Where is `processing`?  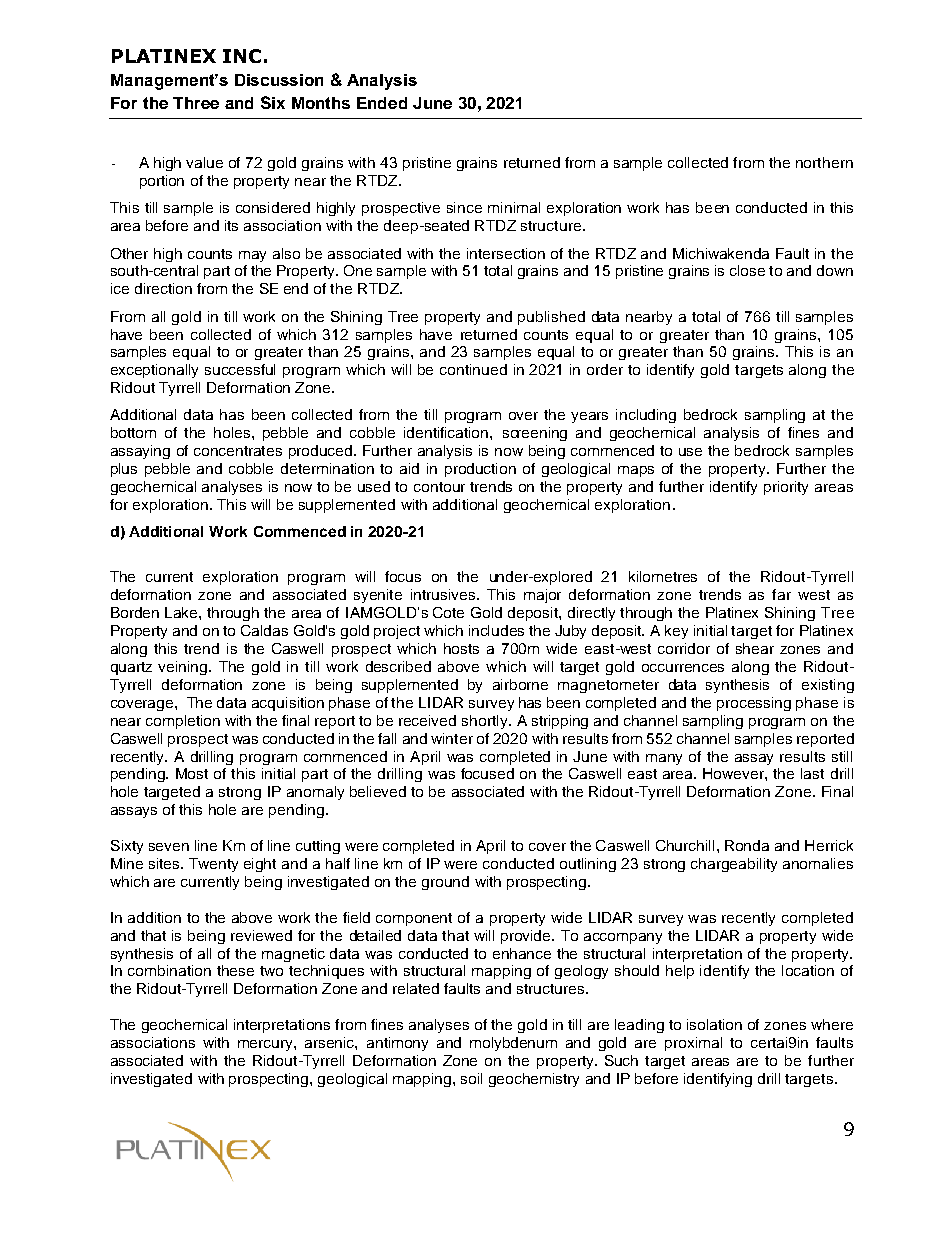 processing is located at coordinates (754, 704).
